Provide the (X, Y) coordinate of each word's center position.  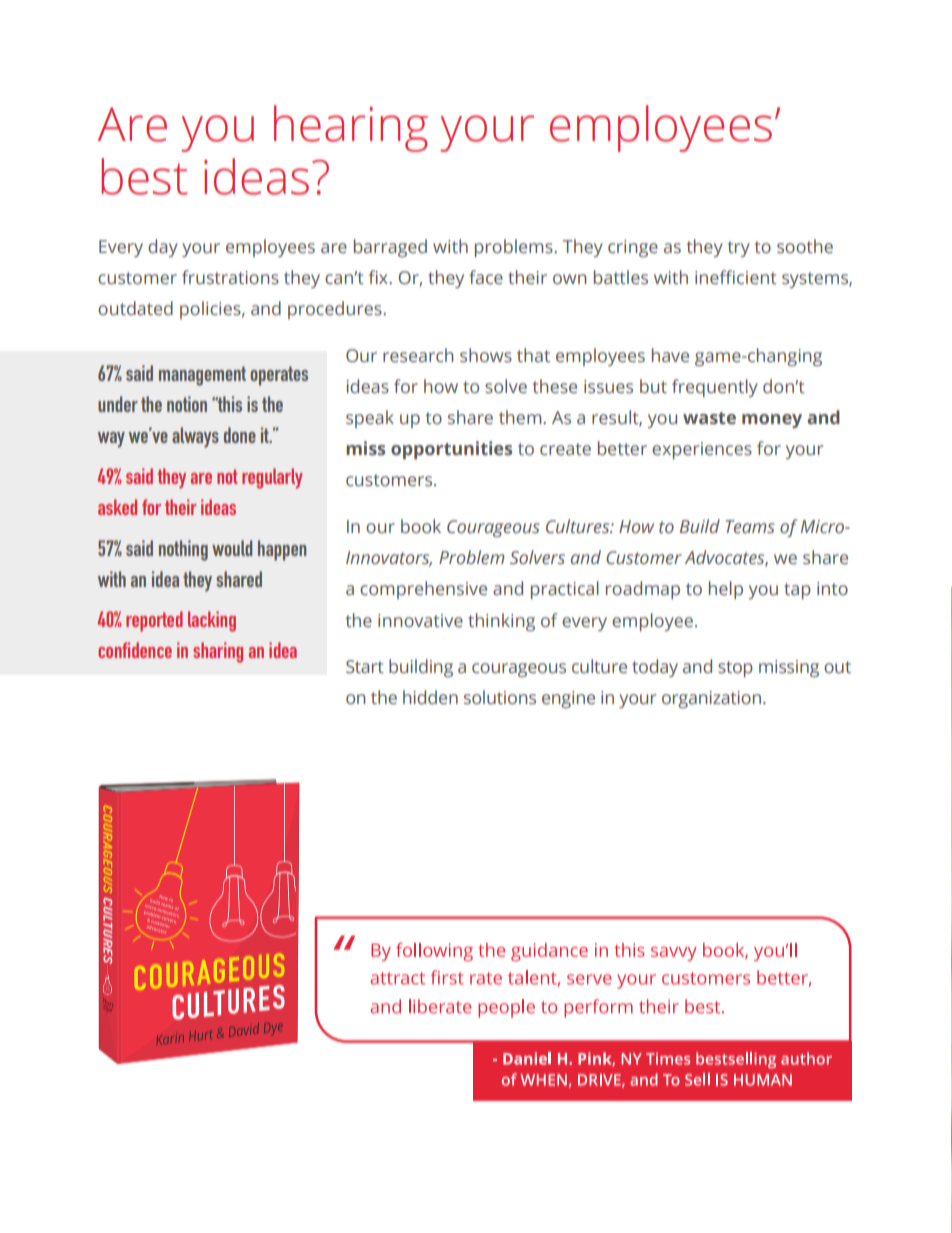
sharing (218, 652)
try (739, 249)
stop (735, 669)
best (144, 176)
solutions (500, 697)
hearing (351, 128)
